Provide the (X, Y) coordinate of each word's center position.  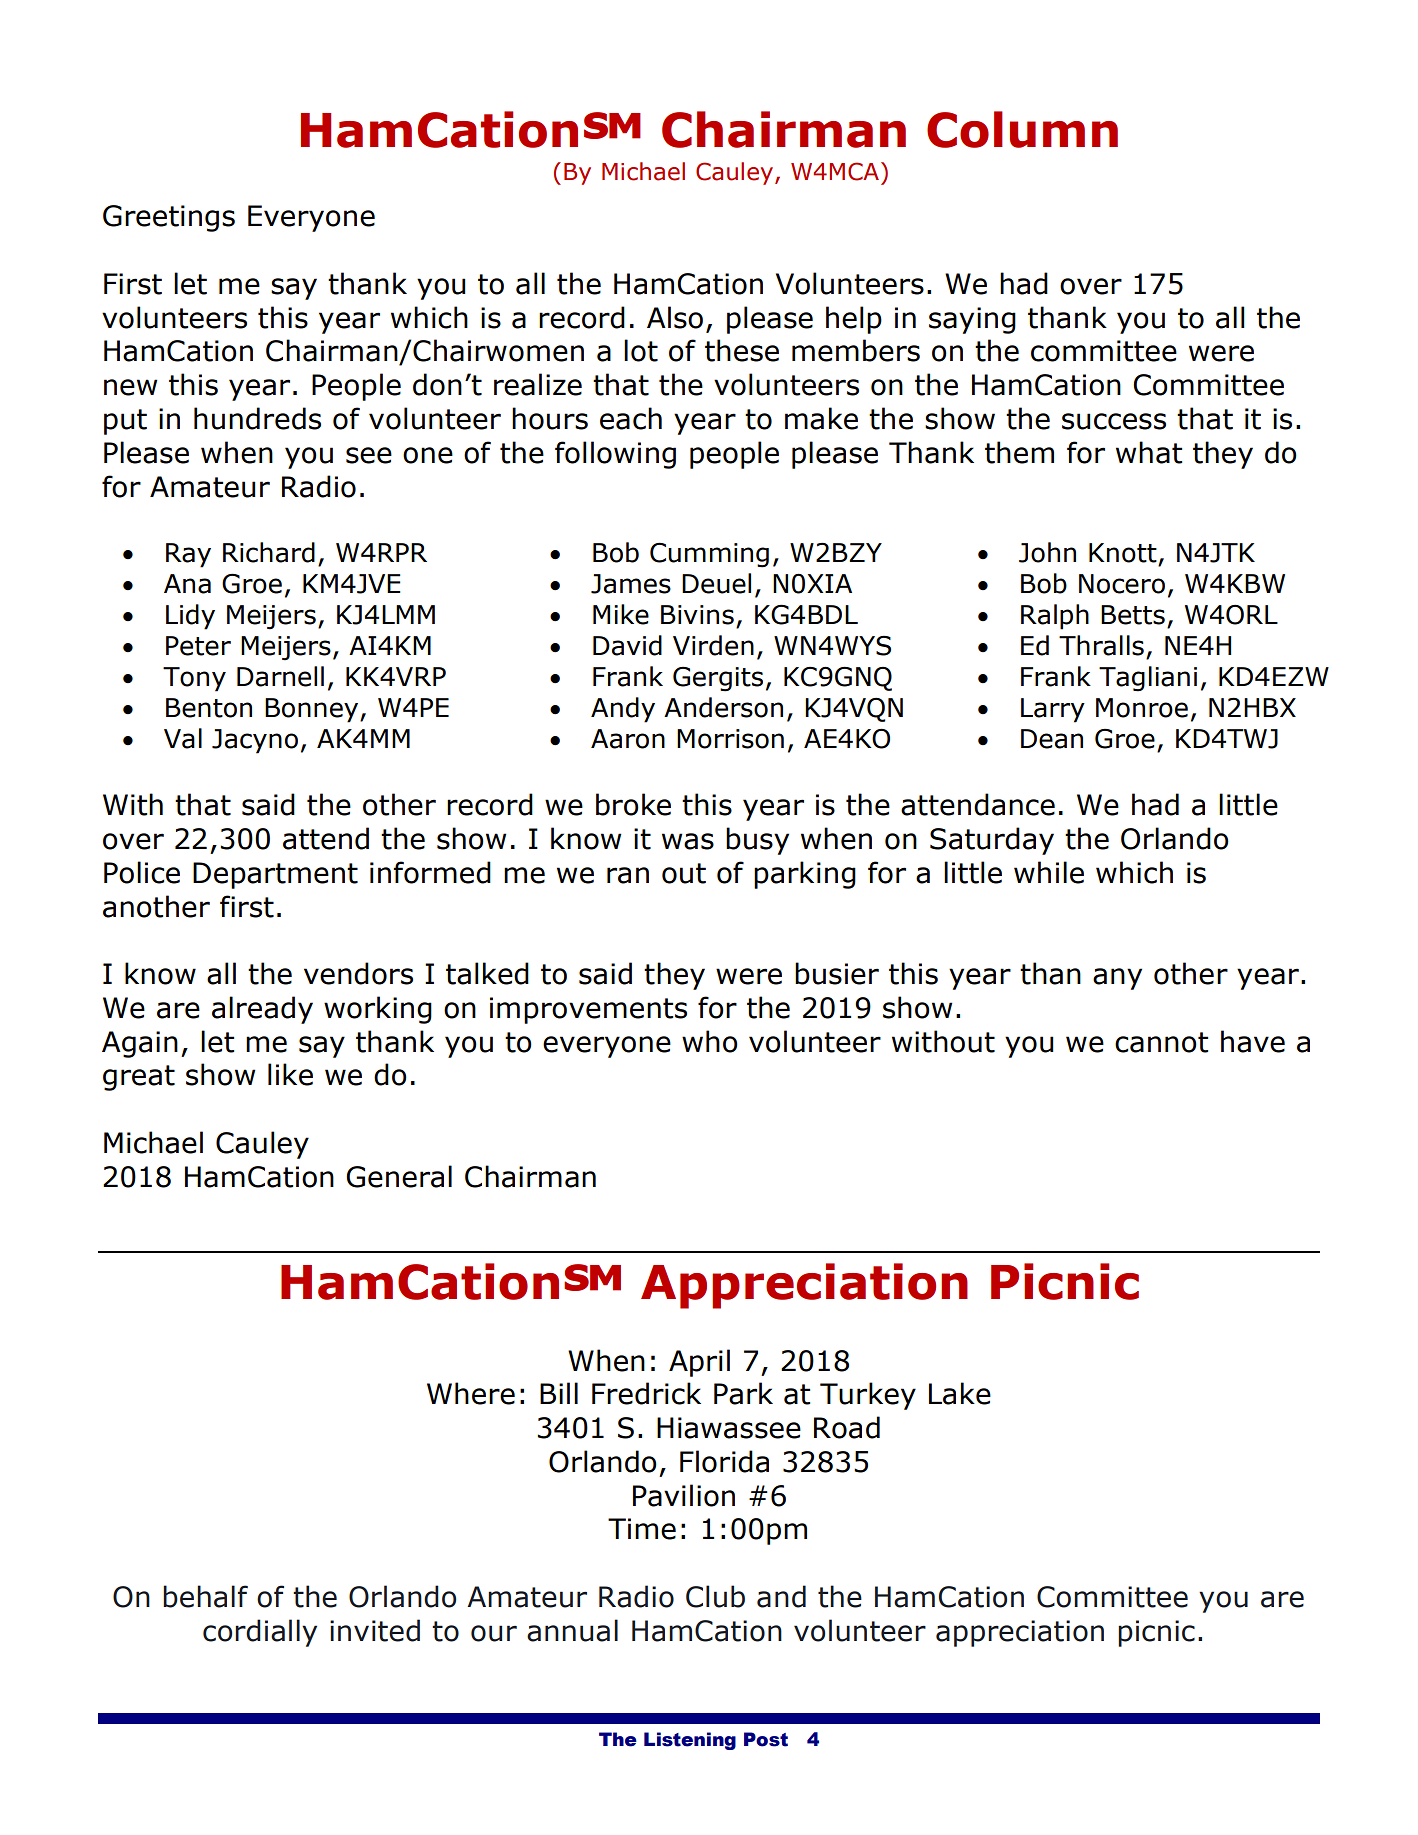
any (1117, 979)
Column (1022, 129)
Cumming (709, 555)
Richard (269, 552)
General (399, 1176)
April (699, 1363)
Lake (960, 1393)
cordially (260, 1633)
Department (275, 875)
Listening (690, 1741)
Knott (1123, 553)
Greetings (169, 218)
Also (675, 317)
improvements (588, 1010)
